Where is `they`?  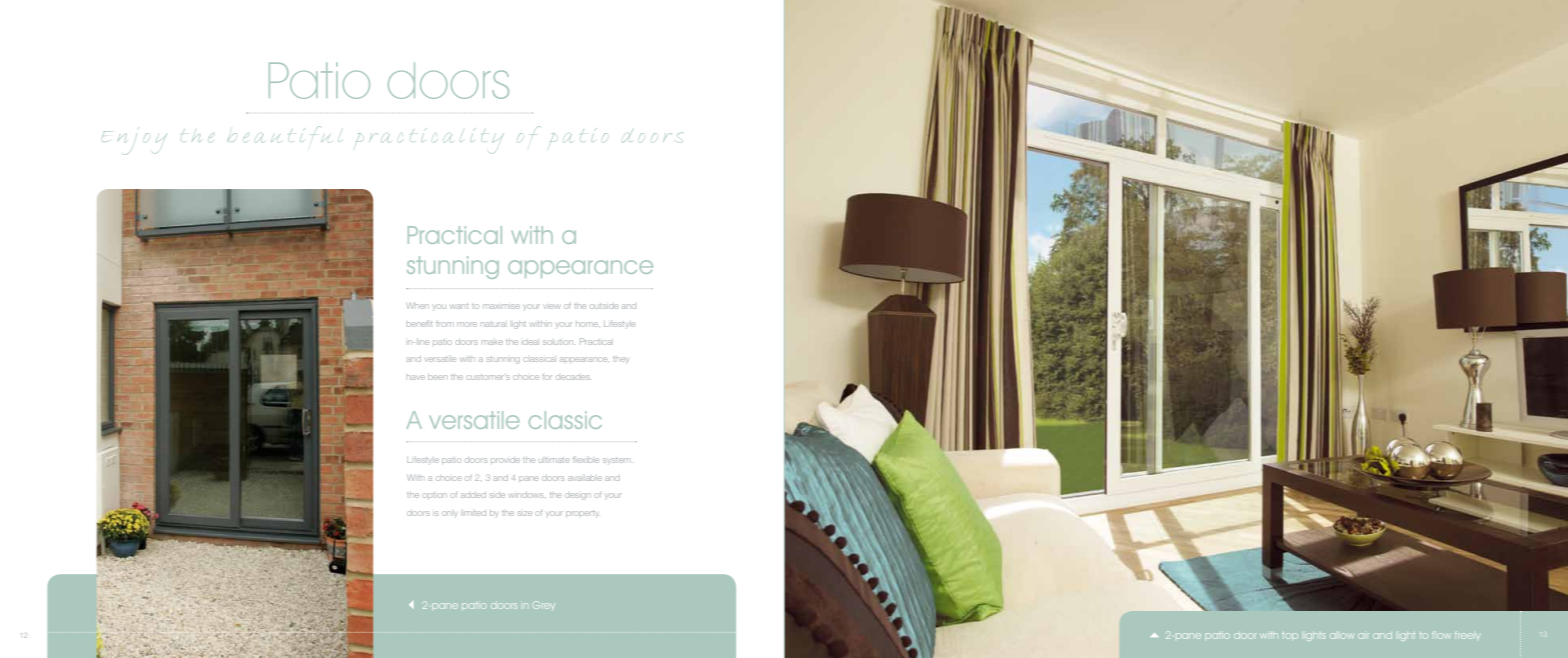
they is located at coordinates (620, 359).
